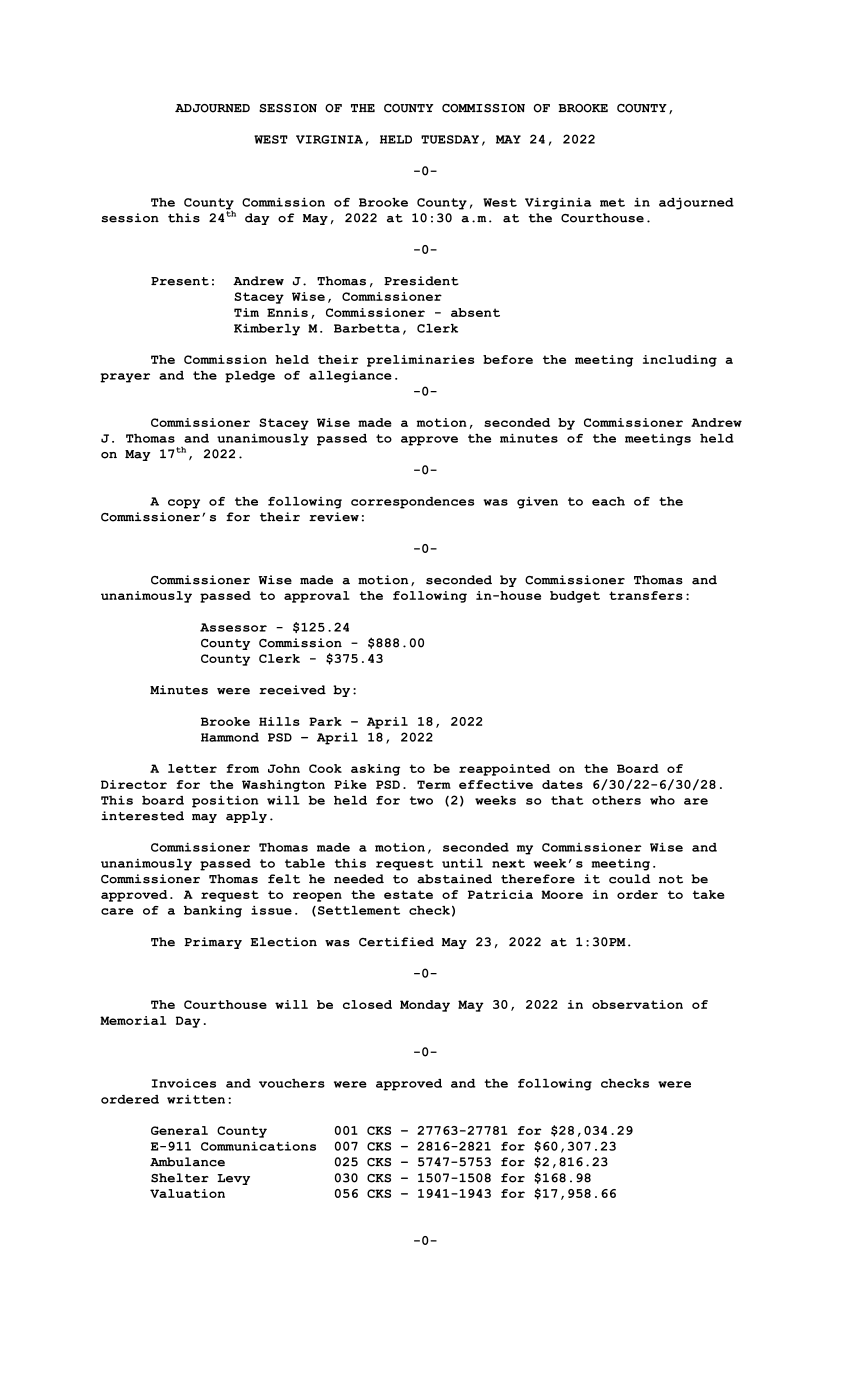 The height and width of the screenshot is (1400, 849). What do you see at coordinates (420, 361) in the screenshot?
I see `preliminaries` at bounding box center [420, 361].
